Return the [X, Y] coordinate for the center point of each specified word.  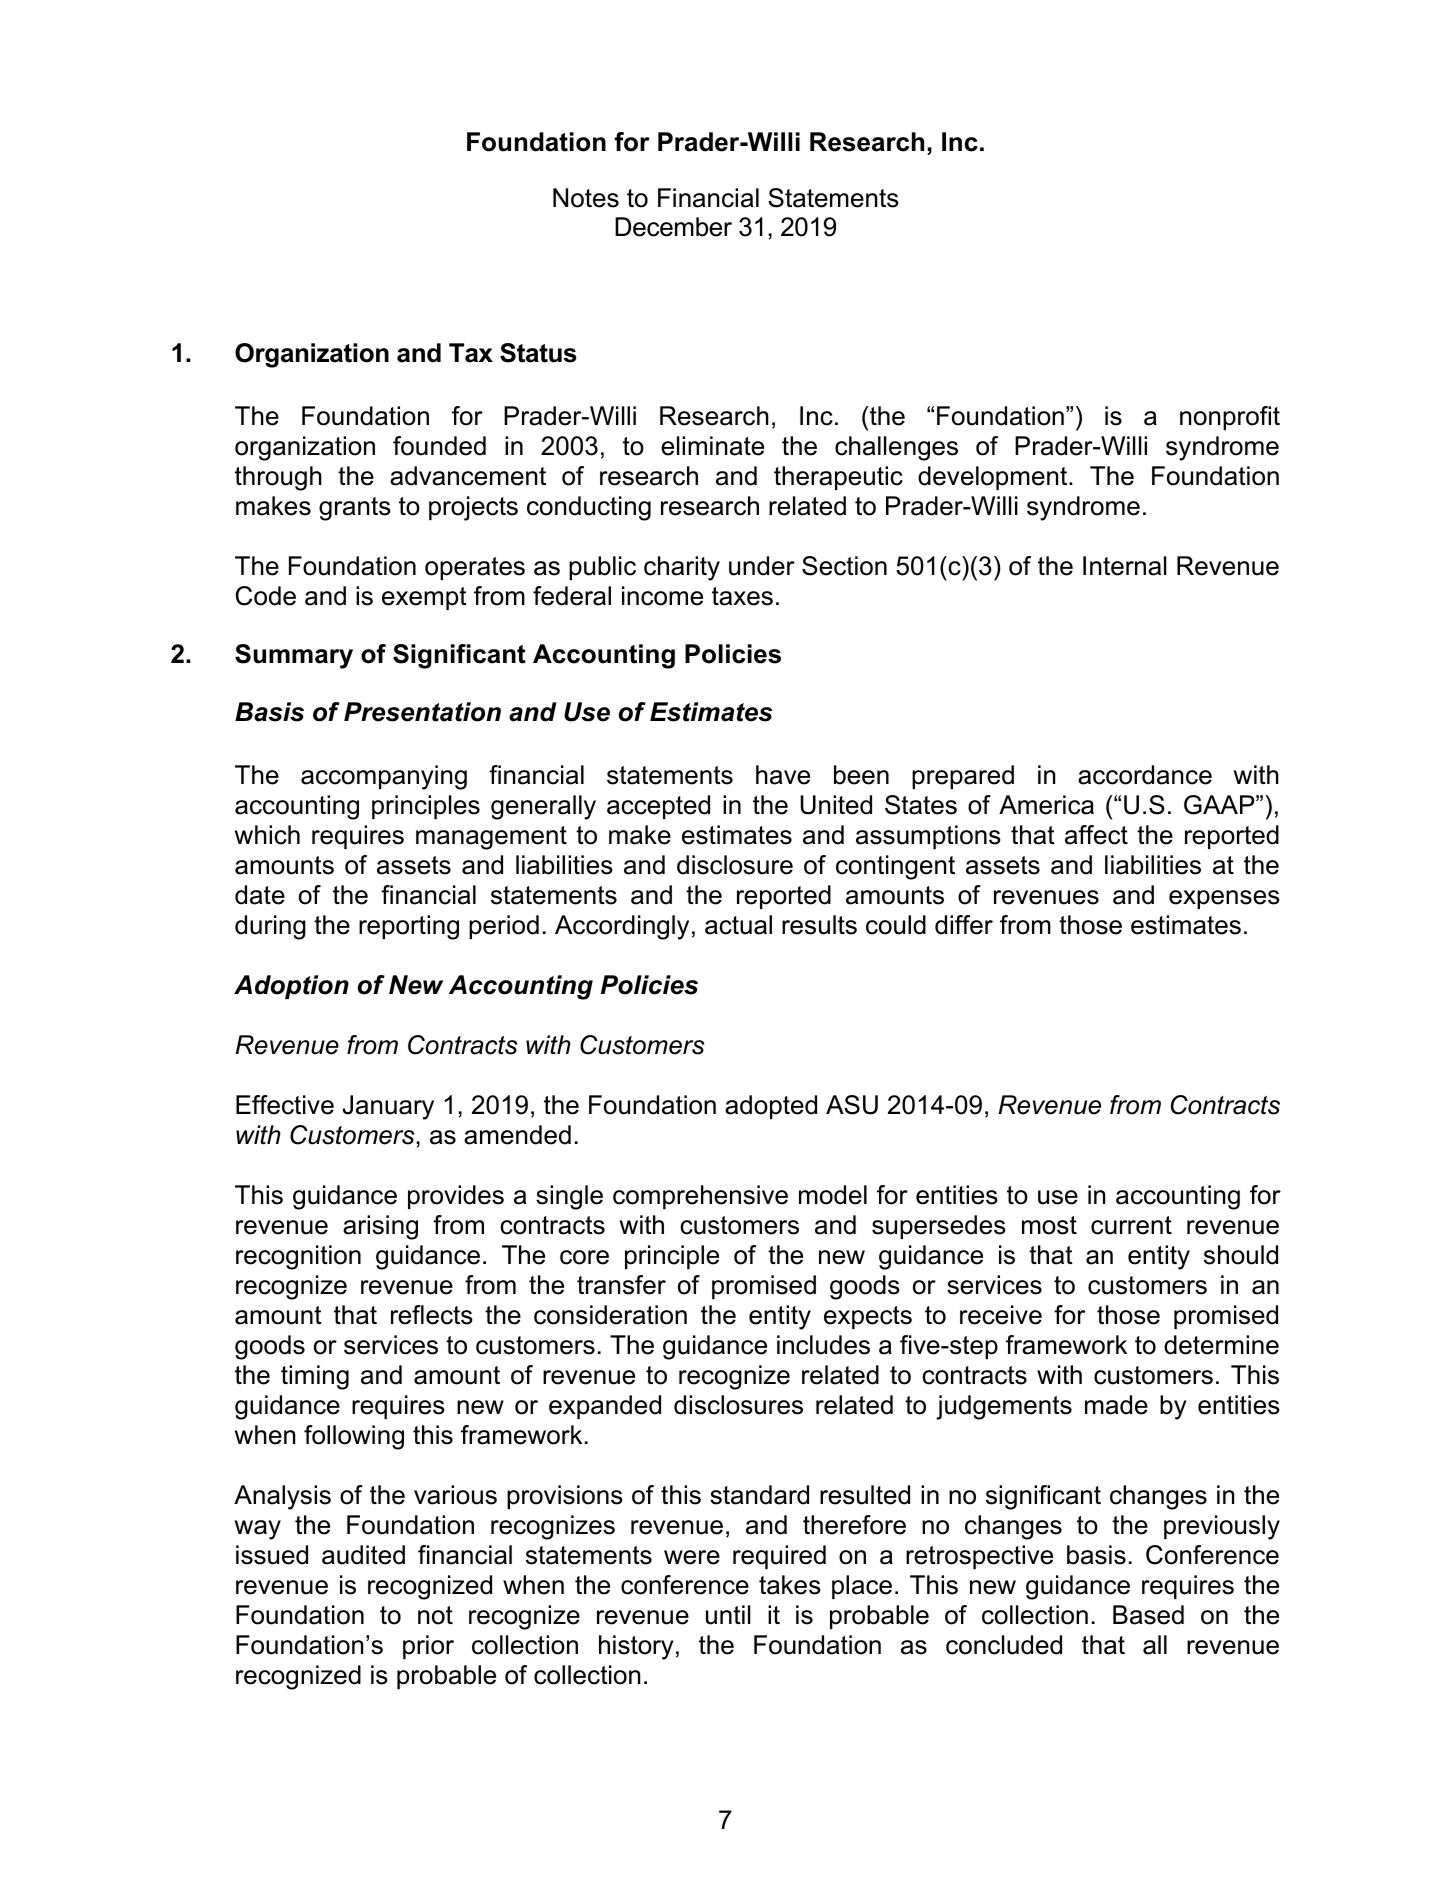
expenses [1224, 899]
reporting [409, 927]
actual [738, 925]
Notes [586, 198]
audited [363, 1555]
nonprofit [1230, 418]
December [673, 227]
